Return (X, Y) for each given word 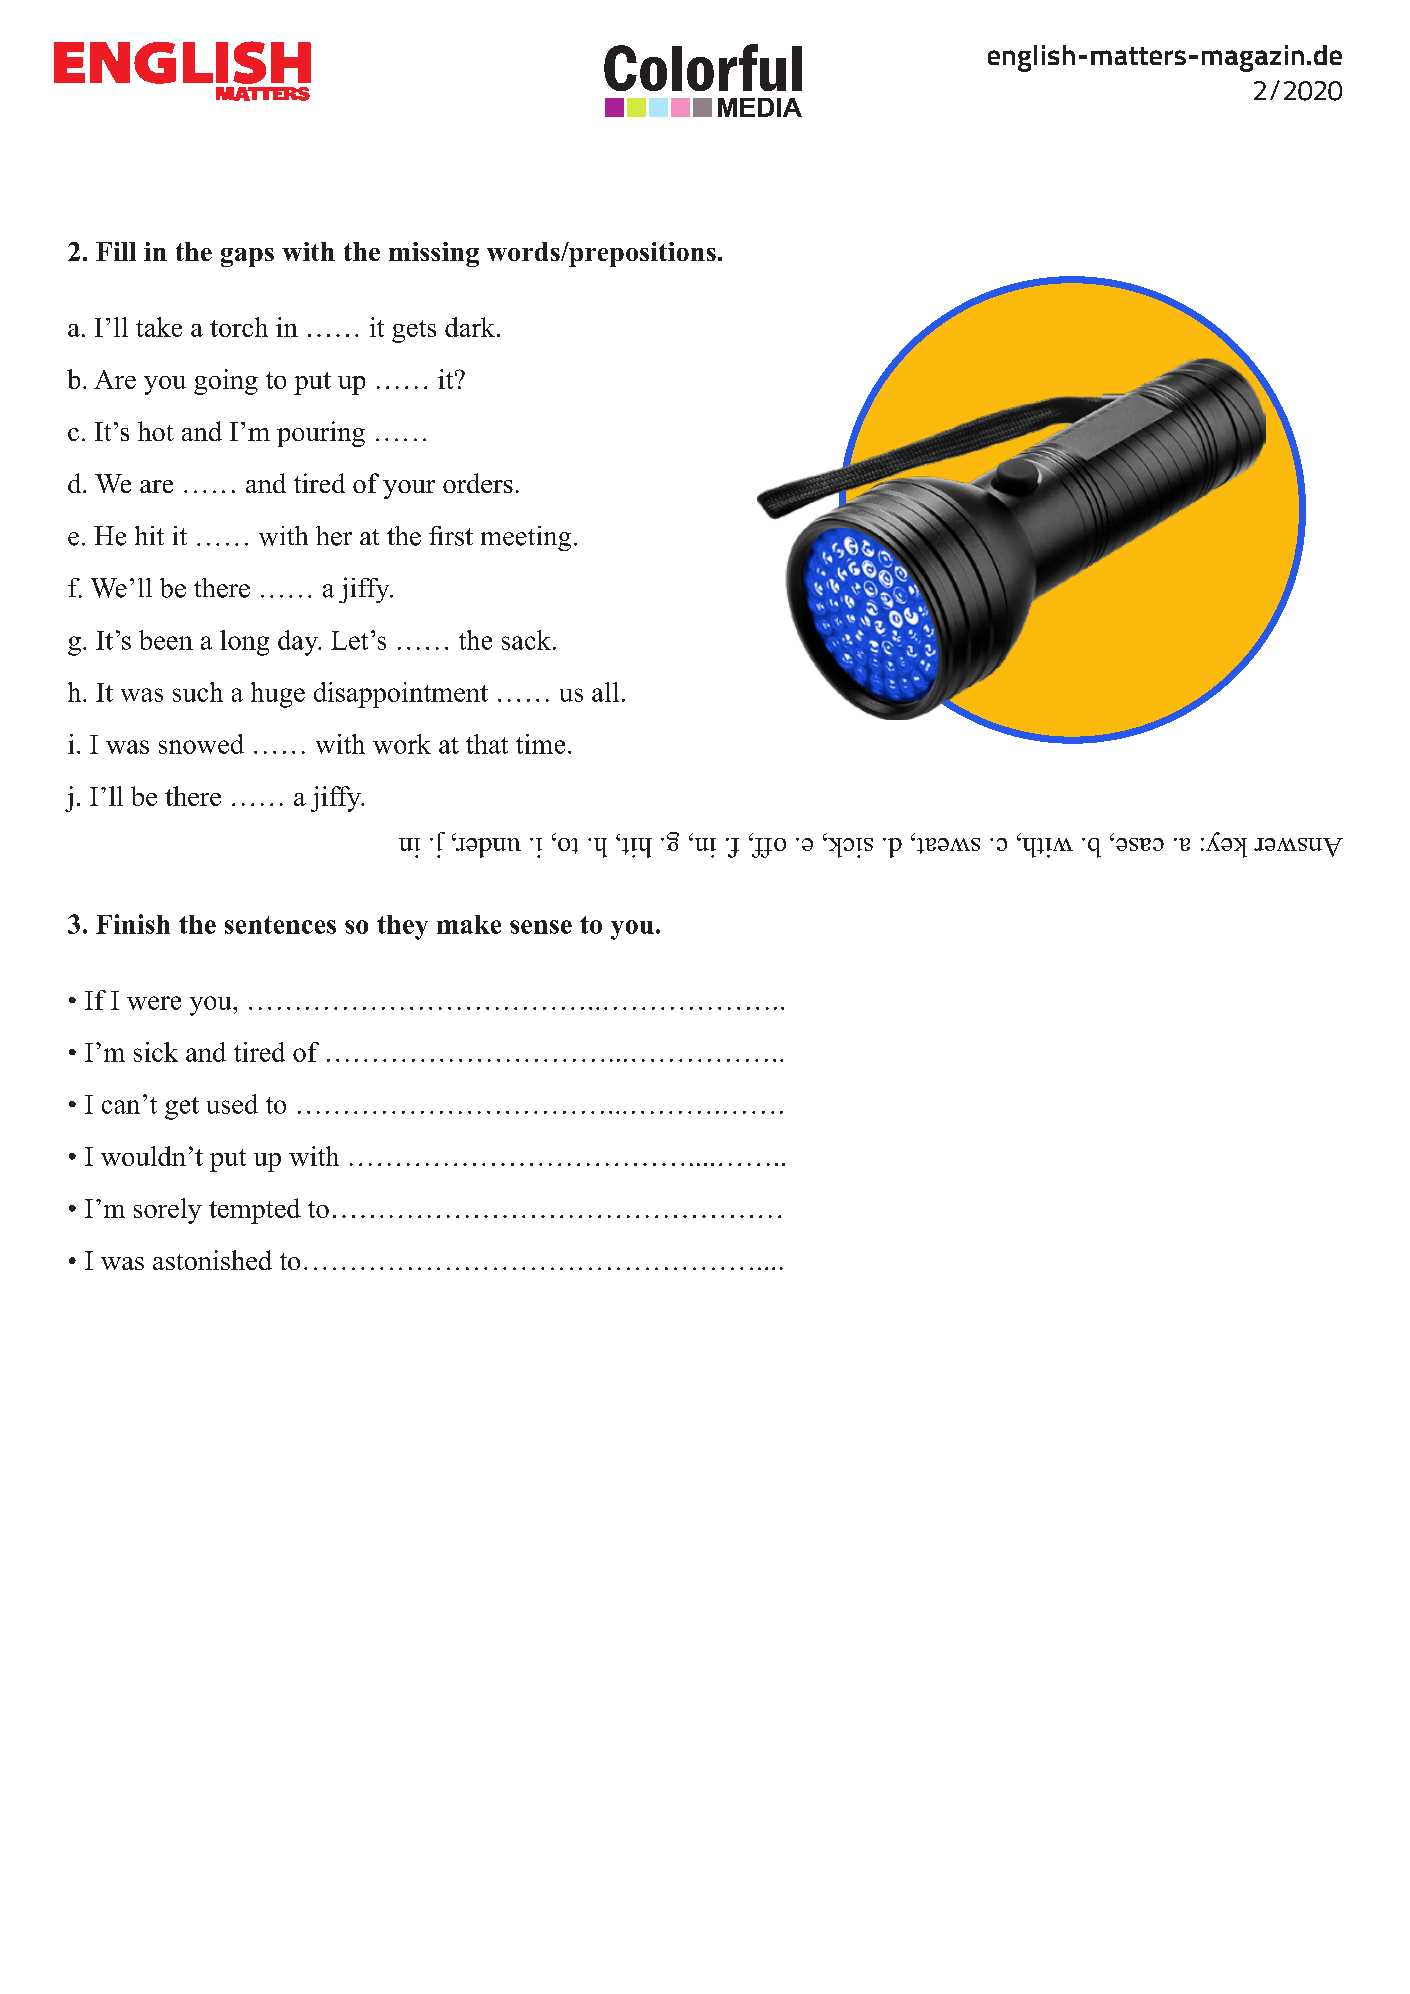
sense (541, 927)
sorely (168, 1211)
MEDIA (760, 107)
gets (414, 331)
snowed (201, 744)
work (402, 744)
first (451, 536)
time (540, 744)
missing (434, 254)
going (226, 382)
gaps (247, 257)
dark (471, 327)
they (402, 927)
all (605, 692)
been (166, 640)
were (154, 1003)
